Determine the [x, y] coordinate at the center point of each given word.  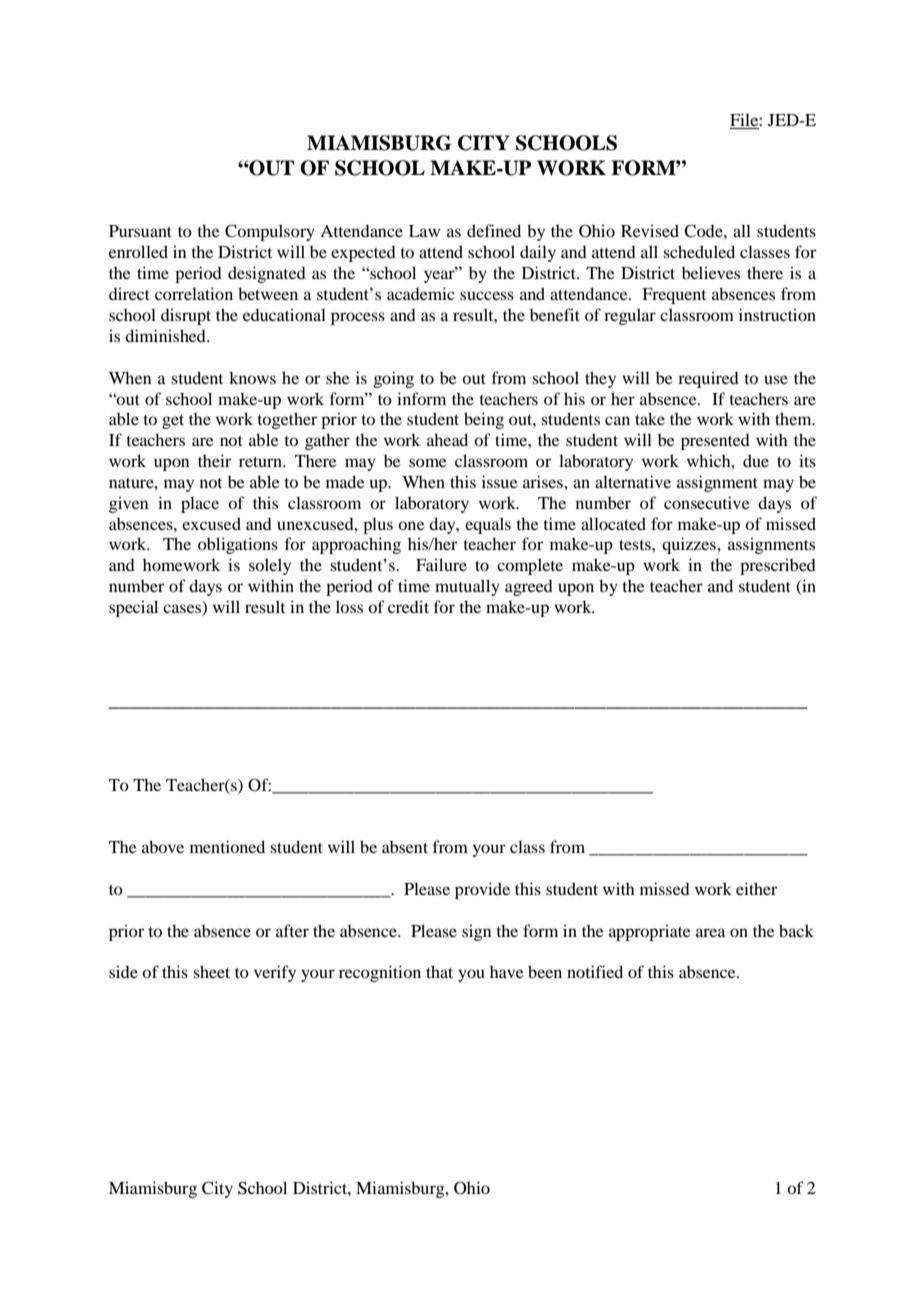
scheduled [699, 251]
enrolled [138, 251]
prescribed [778, 566]
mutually [467, 587]
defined [494, 230]
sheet [211, 971]
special [133, 608]
